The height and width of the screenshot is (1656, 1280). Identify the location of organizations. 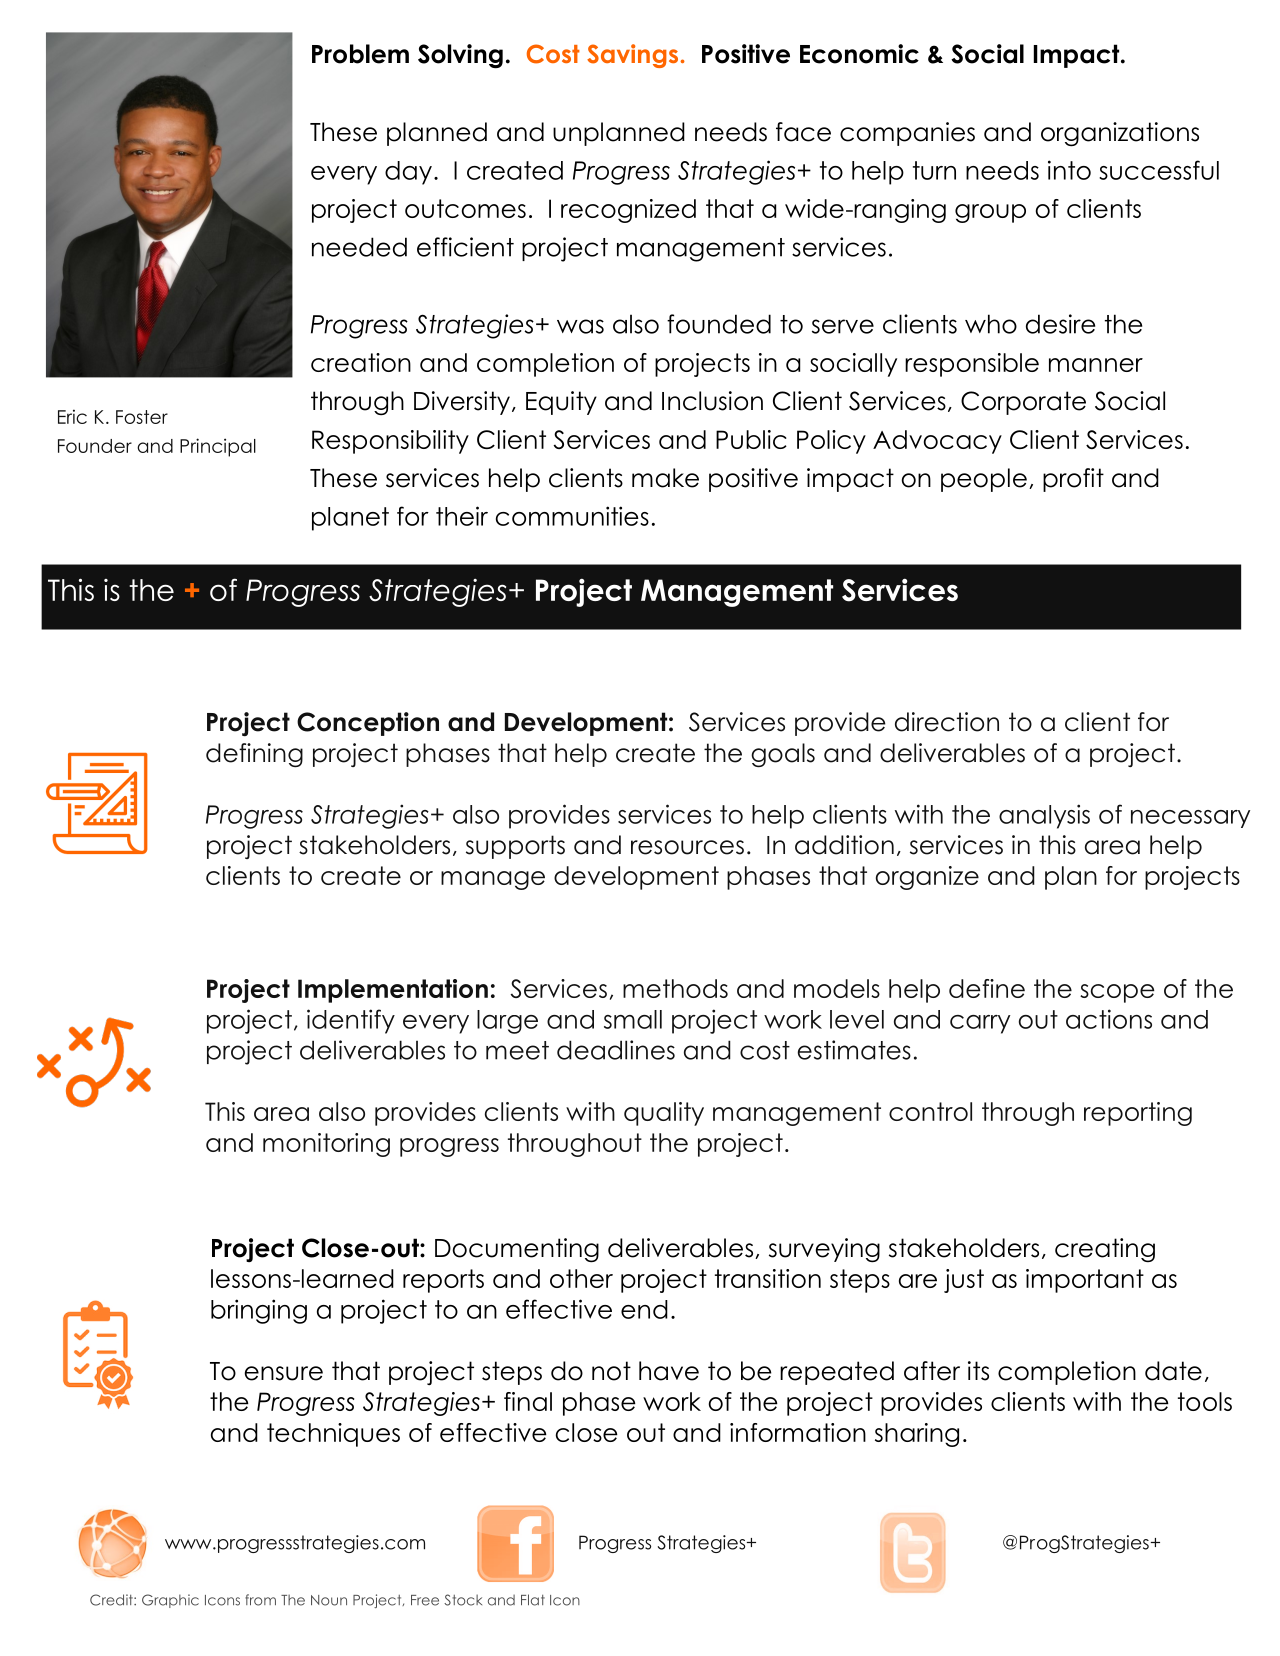
(1120, 134).
